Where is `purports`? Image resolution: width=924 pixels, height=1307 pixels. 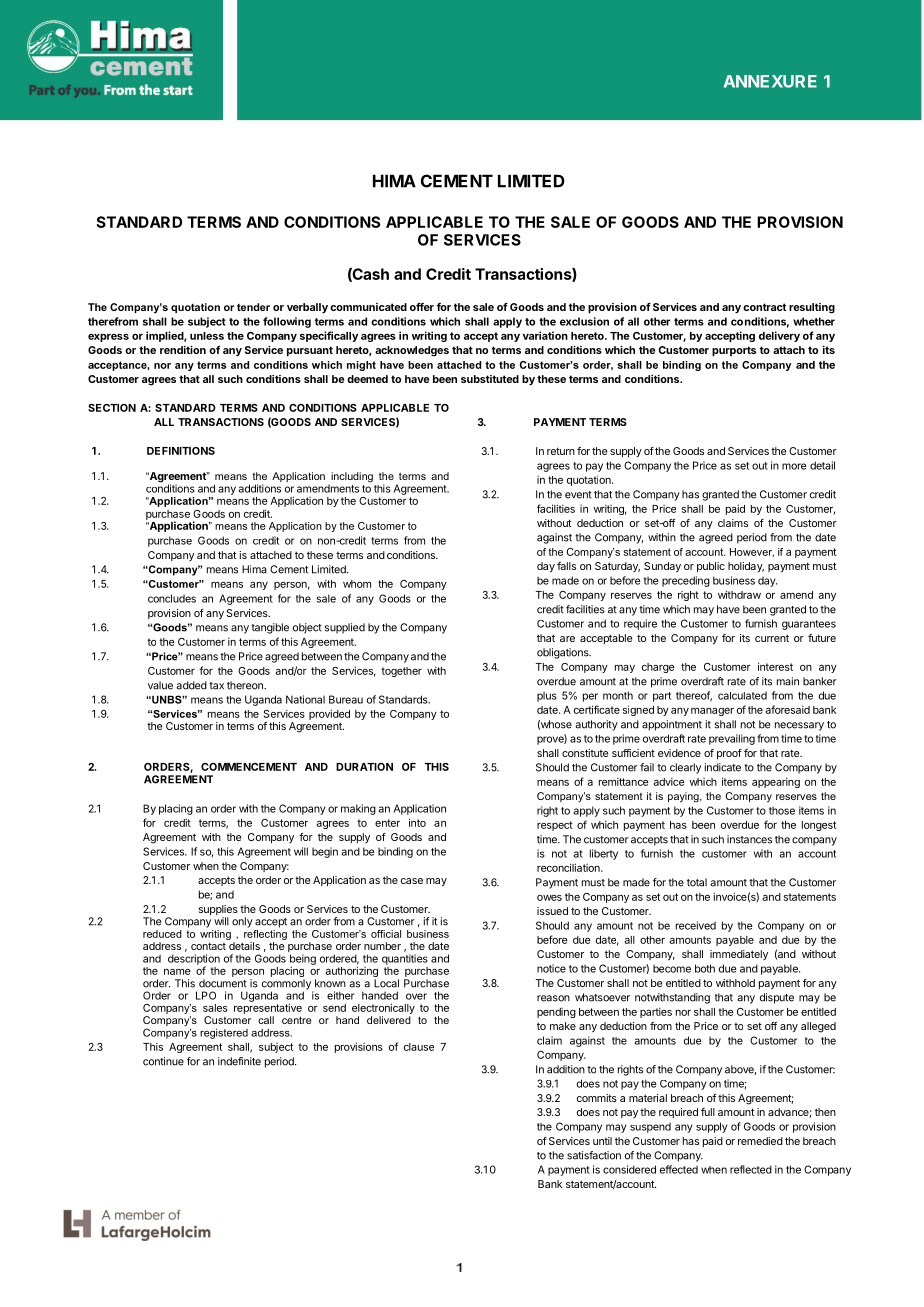
purports is located at coordinates (734, 351).
